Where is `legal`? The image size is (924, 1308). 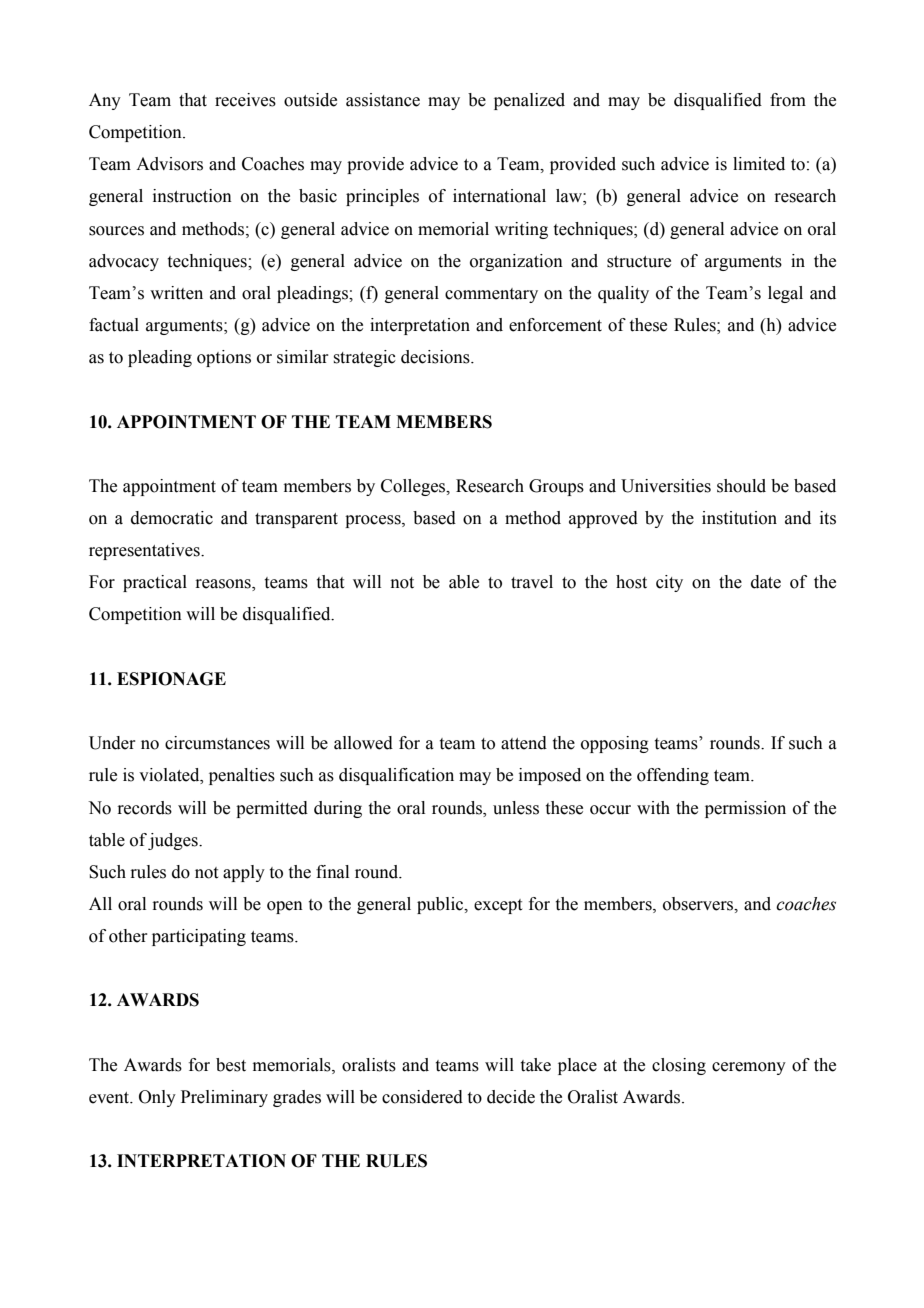
legal is located at coordinates (785, 294).
